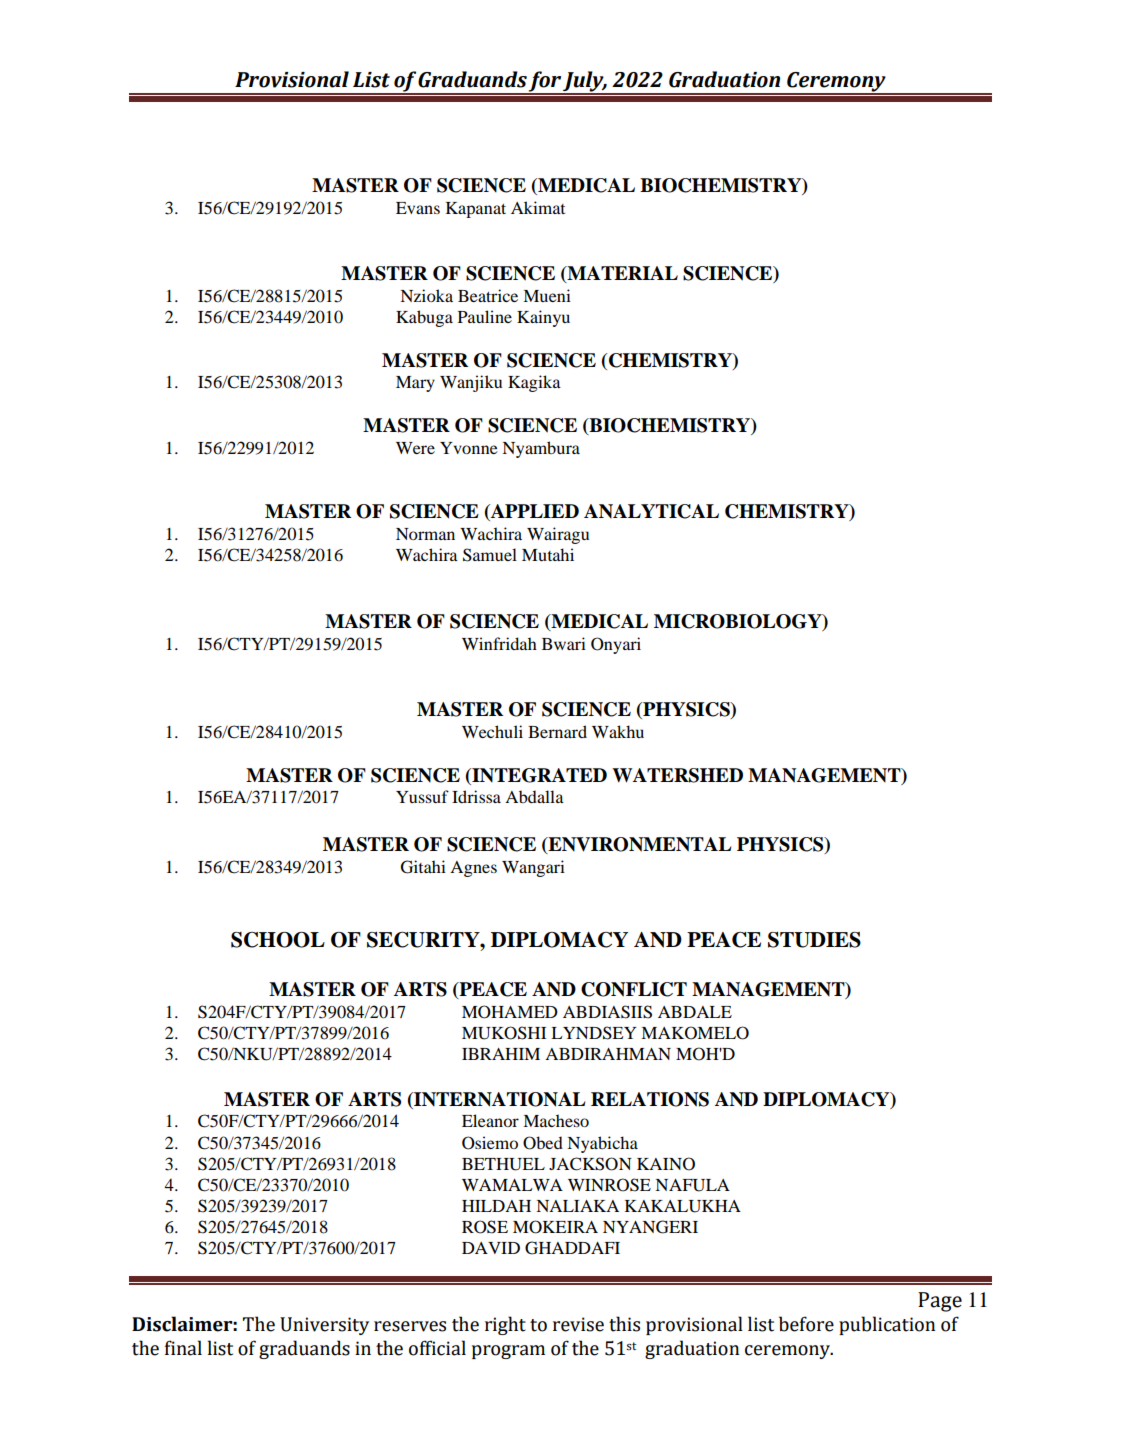 The image size is (1121, 1450). Describe the element at coordinates (418, 208) in the screenshot. I see `Evans` at that location.
